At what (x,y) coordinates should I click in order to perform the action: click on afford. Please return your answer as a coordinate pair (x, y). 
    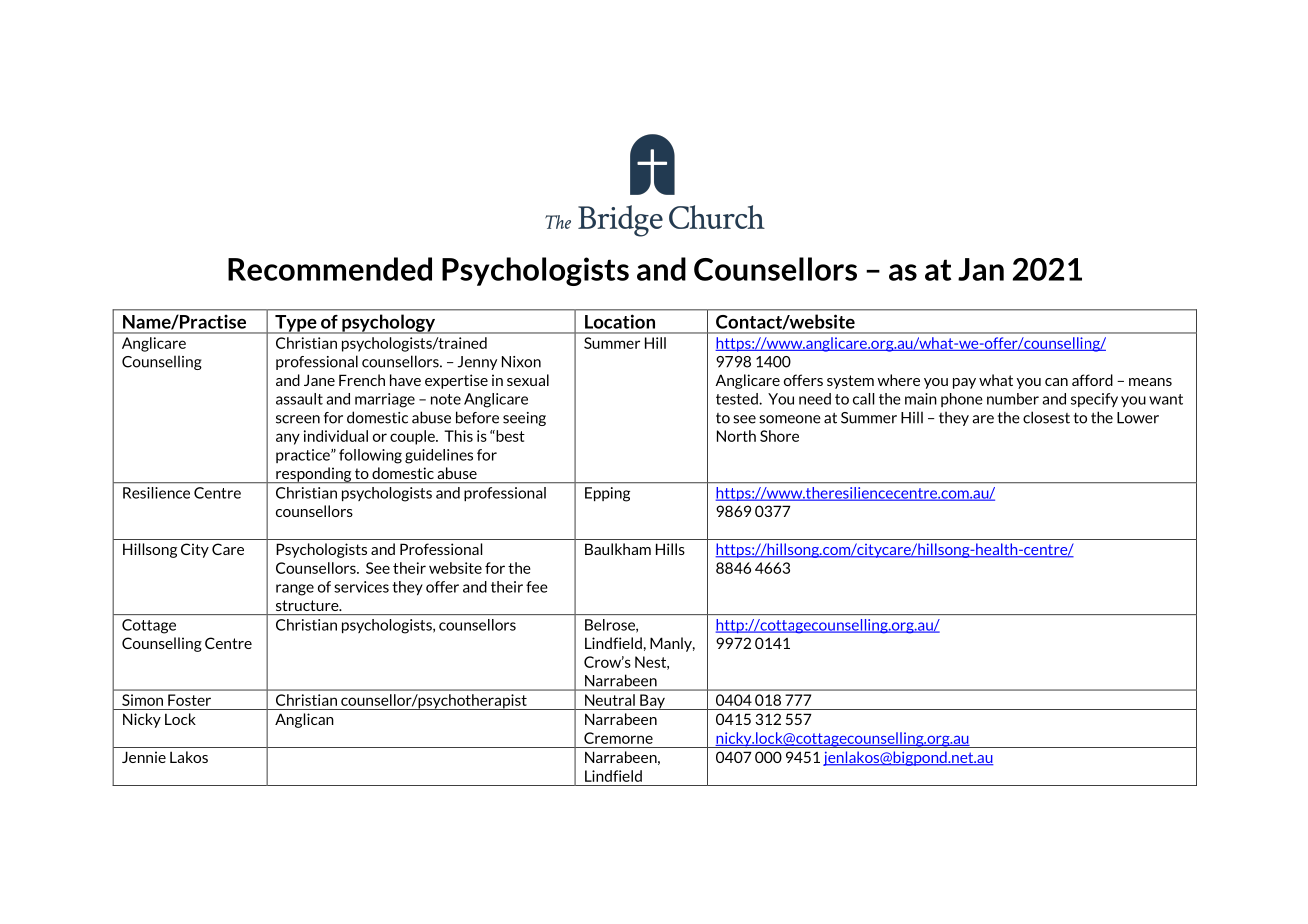
    Looking at the image, I should click on (1092, 380).
